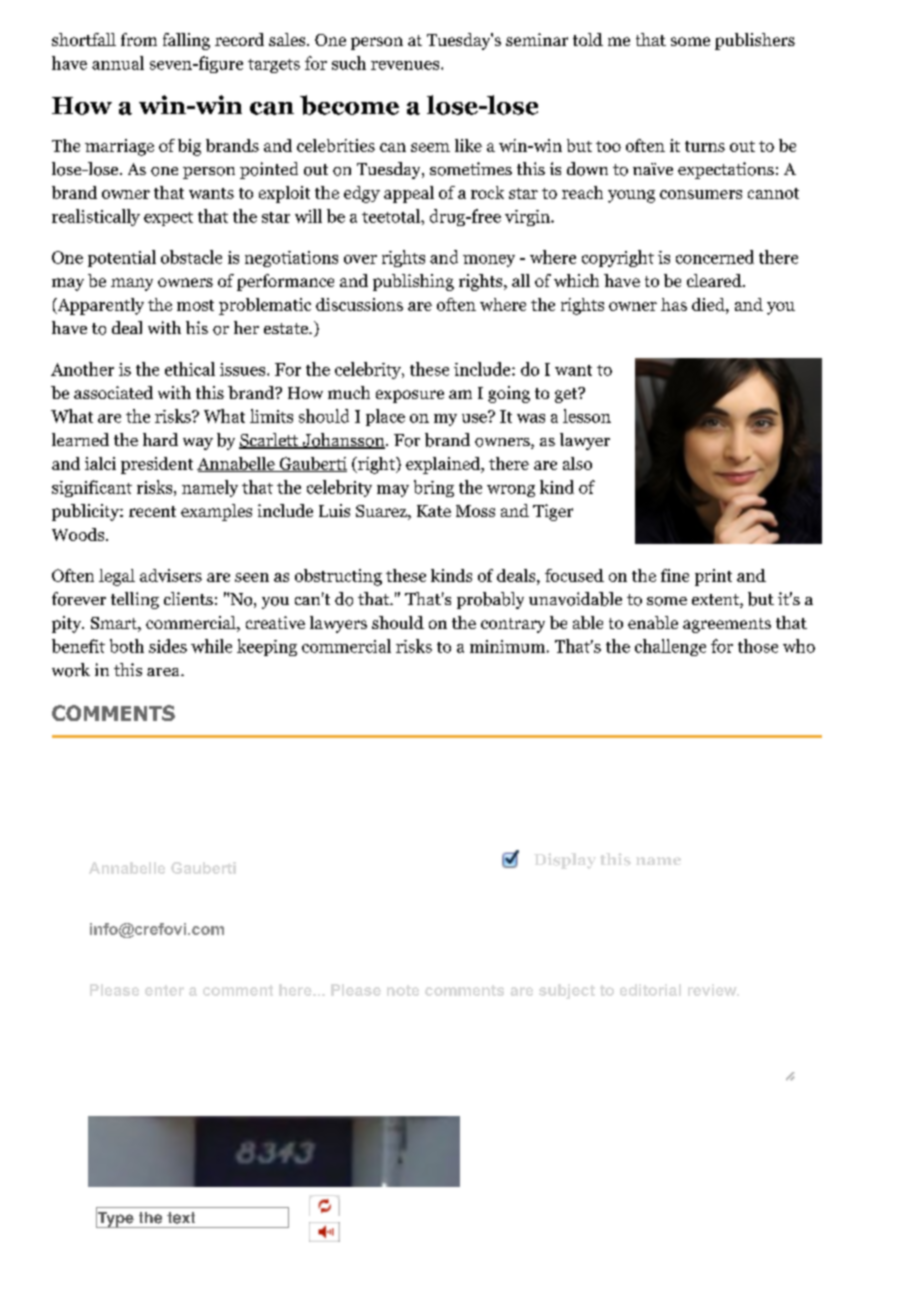 This page has height=1308, width=924. I want to click on challenge, so click(670, 647).
